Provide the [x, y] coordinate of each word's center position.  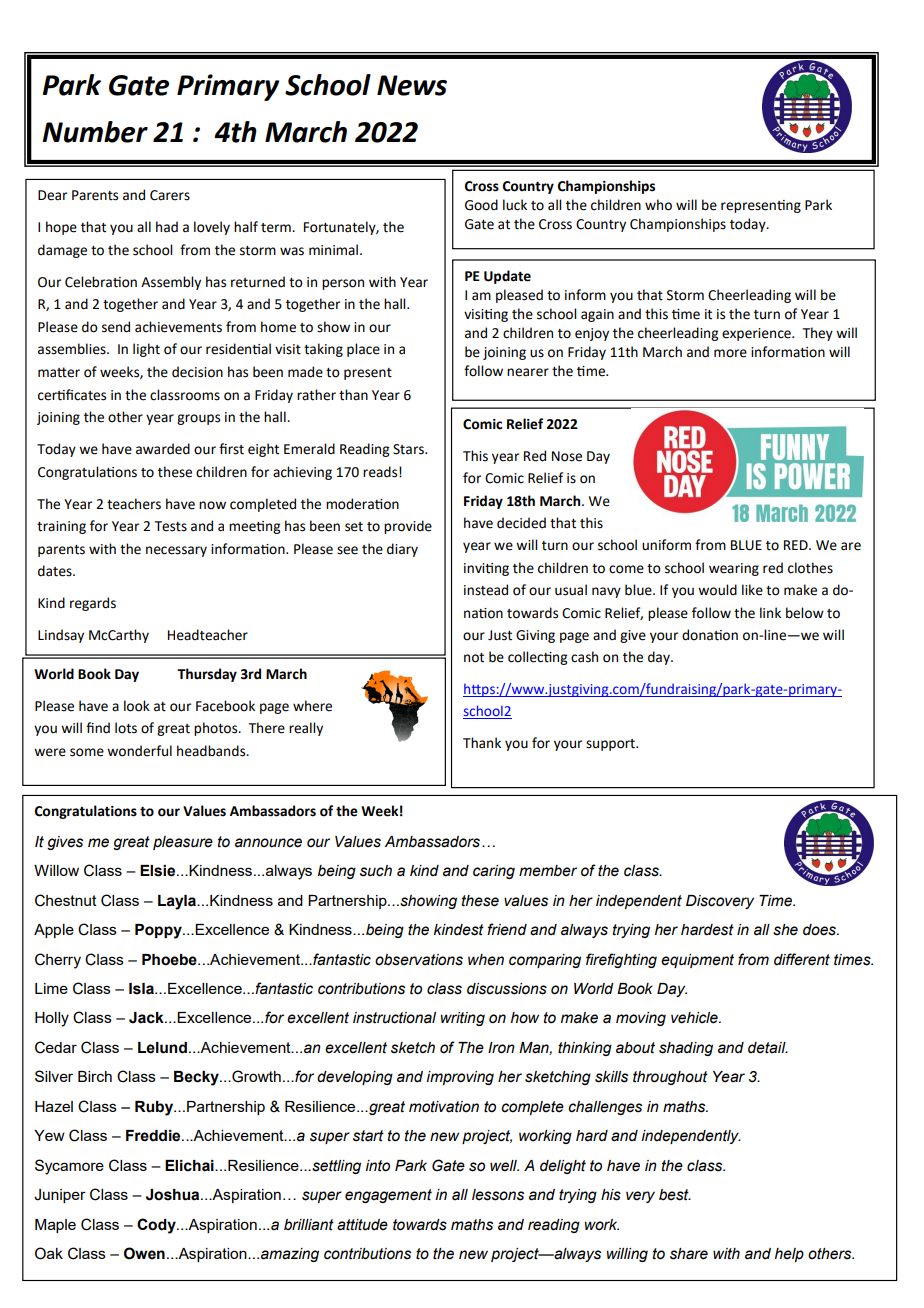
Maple [55, 1226]
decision [197, 372]
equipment [697, 961]
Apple [54, 931]
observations [419, 960]
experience [757, 334]
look [137, 706]
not [474, 658]
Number [95, 132]
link [770, 612]
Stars [409, 449]
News [412, 85]
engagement [388, 1196]
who [658, 205]
